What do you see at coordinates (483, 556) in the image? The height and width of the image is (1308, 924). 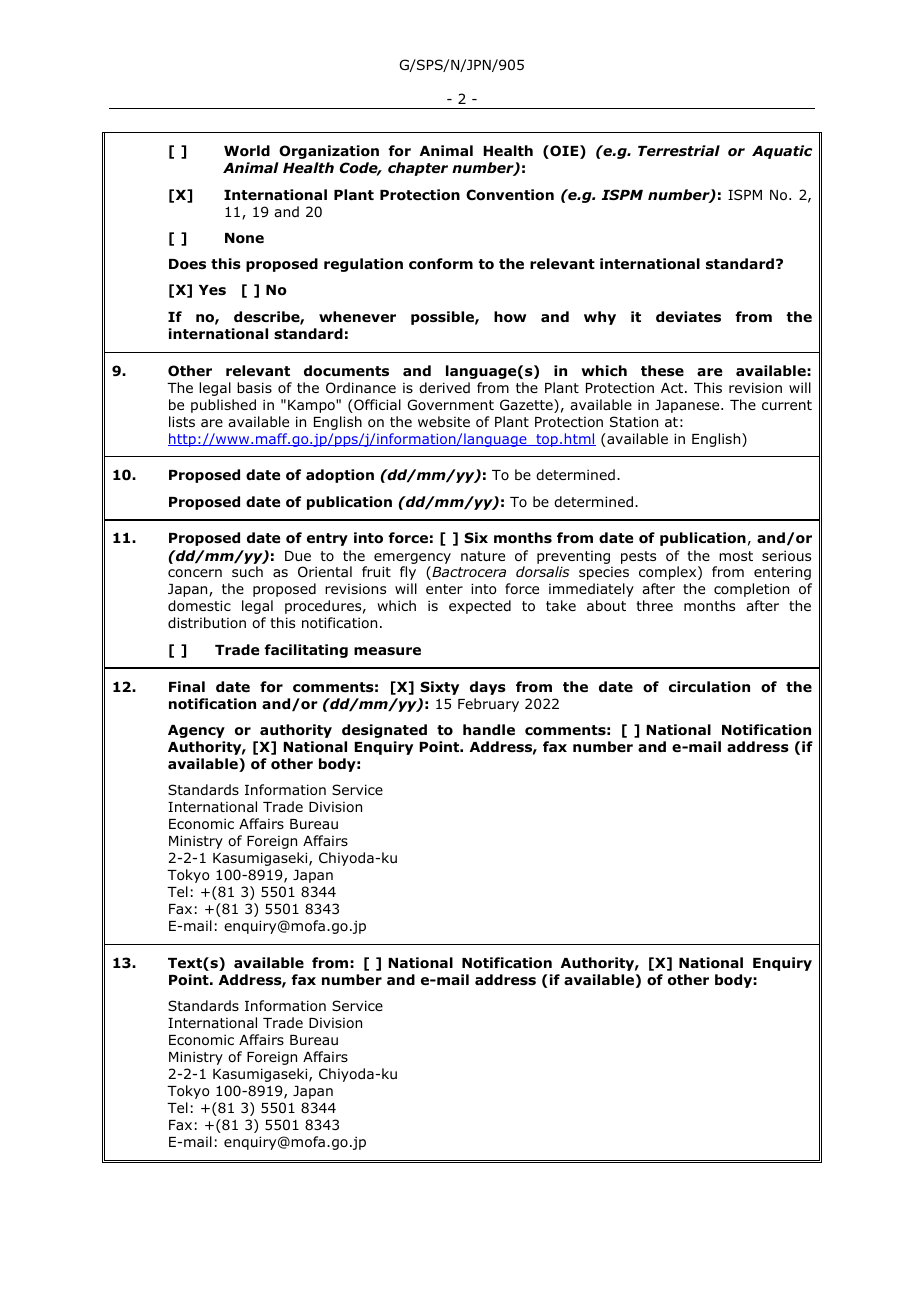 I see `nature` at bounding box center [483, 556].
